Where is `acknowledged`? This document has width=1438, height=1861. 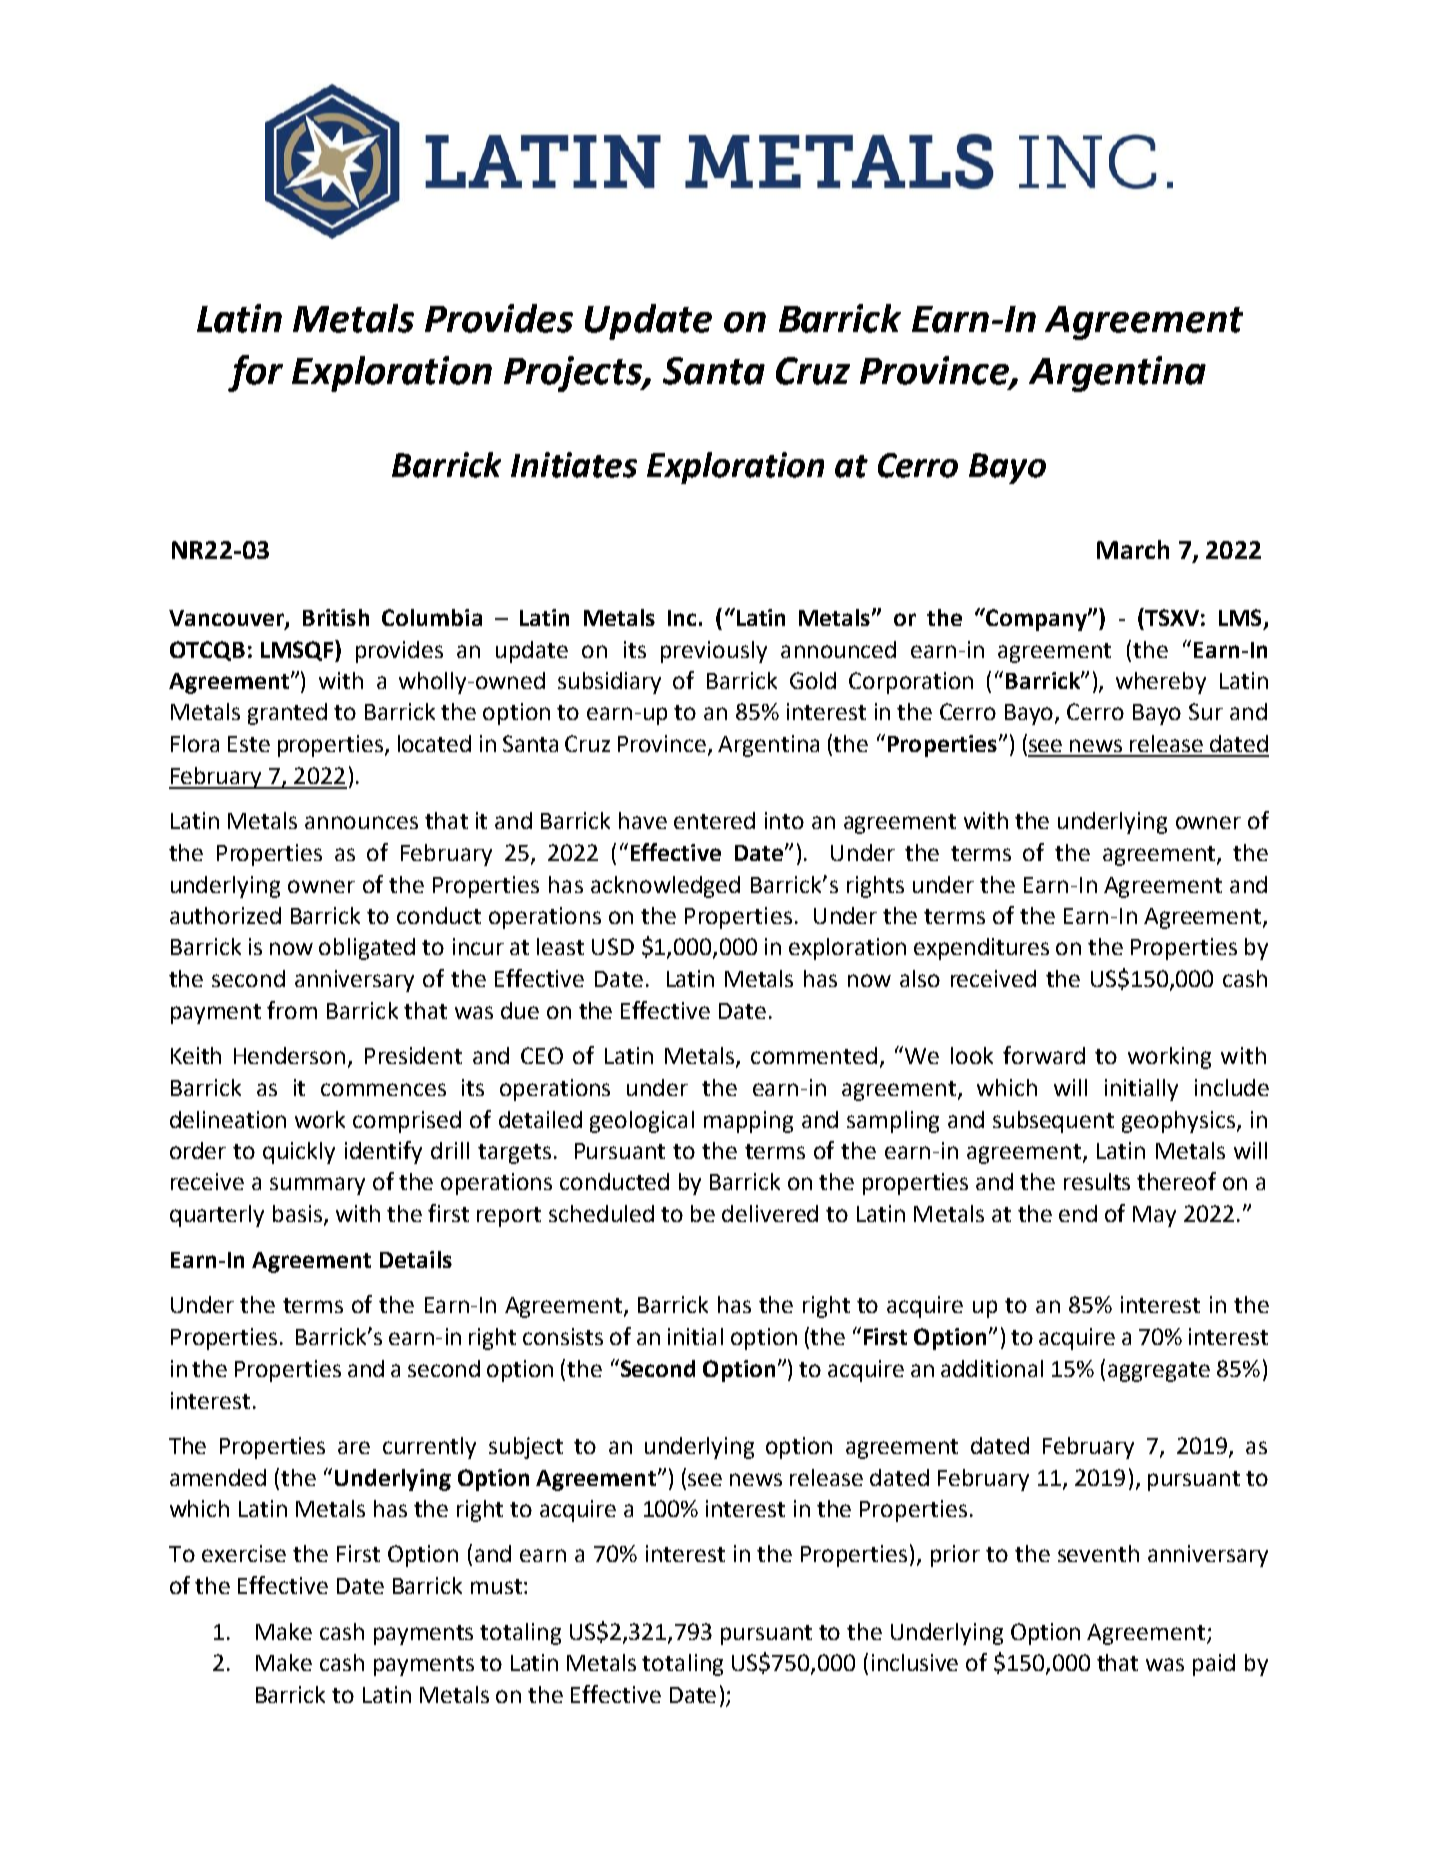 acknowledged is located at coordinates (665, 887).
